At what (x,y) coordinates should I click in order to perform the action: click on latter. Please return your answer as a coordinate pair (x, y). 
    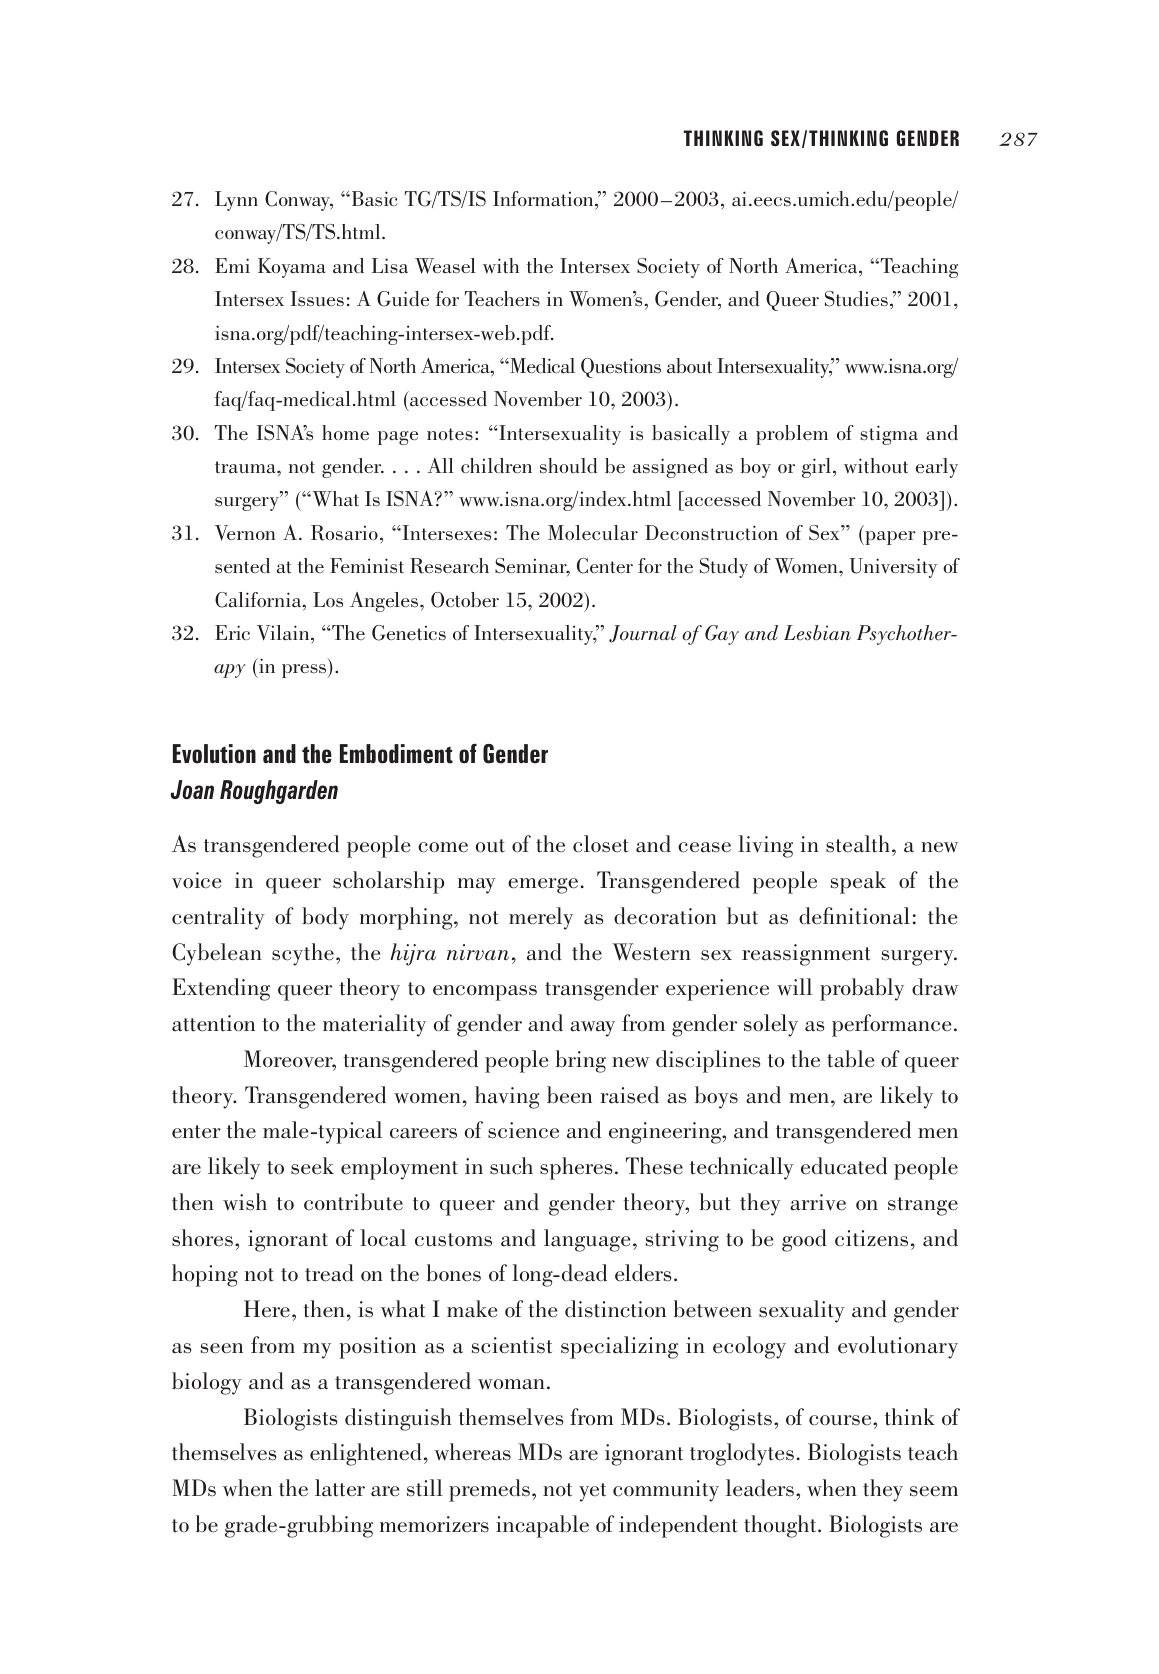
    Looking at the image, I should click on (340, 1488).
